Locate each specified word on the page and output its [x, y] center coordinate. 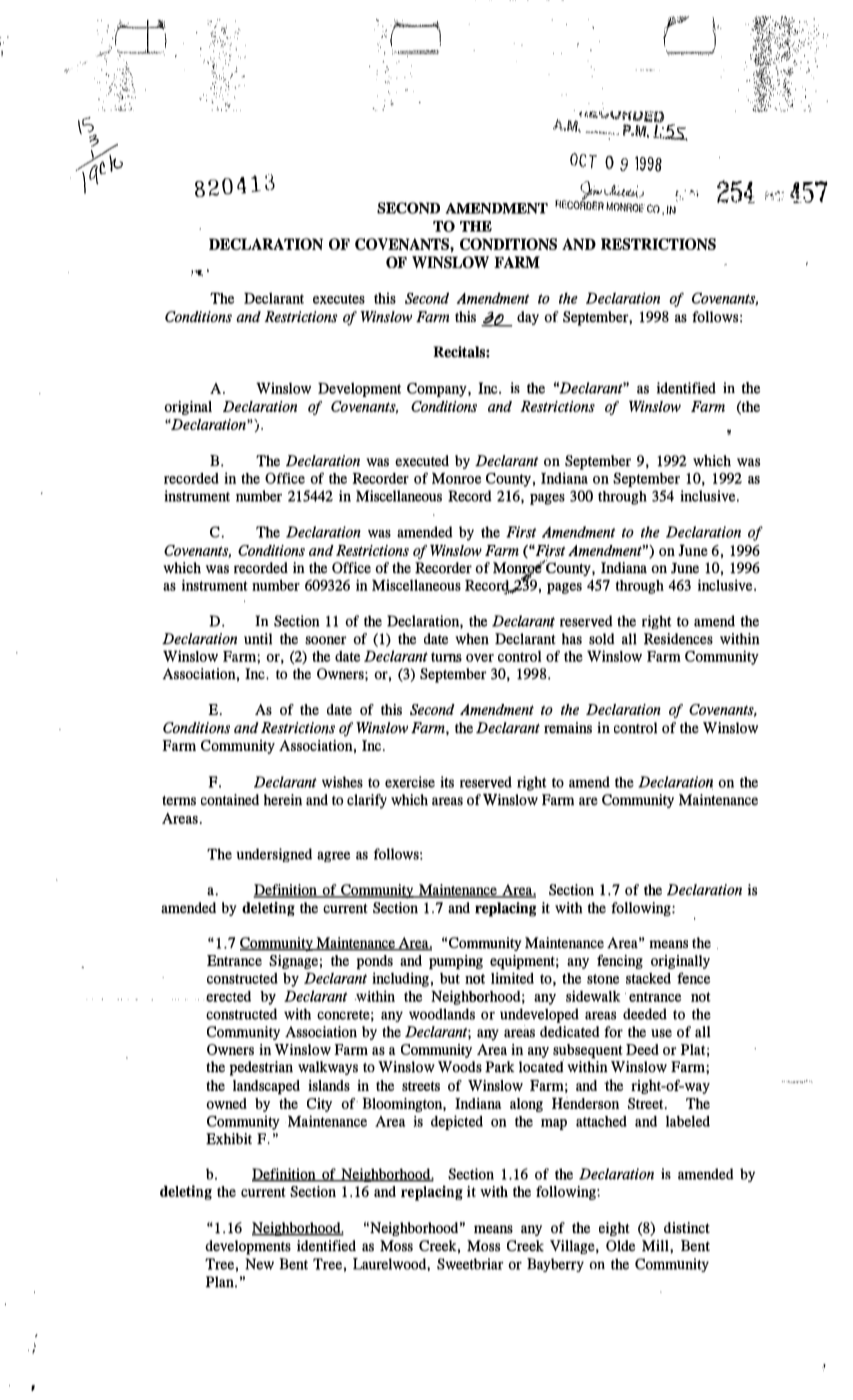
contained [230, 800]
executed [422, 461]
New [259, 1264]
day [528, 318]
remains [568, 728]
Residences [678, 639]
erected [228, 996]
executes [339, 299]
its [447, 782]
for [614, 1032]
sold [602, 639]
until [258, 639]
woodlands [442, 1014]
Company [438, 390]
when [472, 639]
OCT [583, 160]
